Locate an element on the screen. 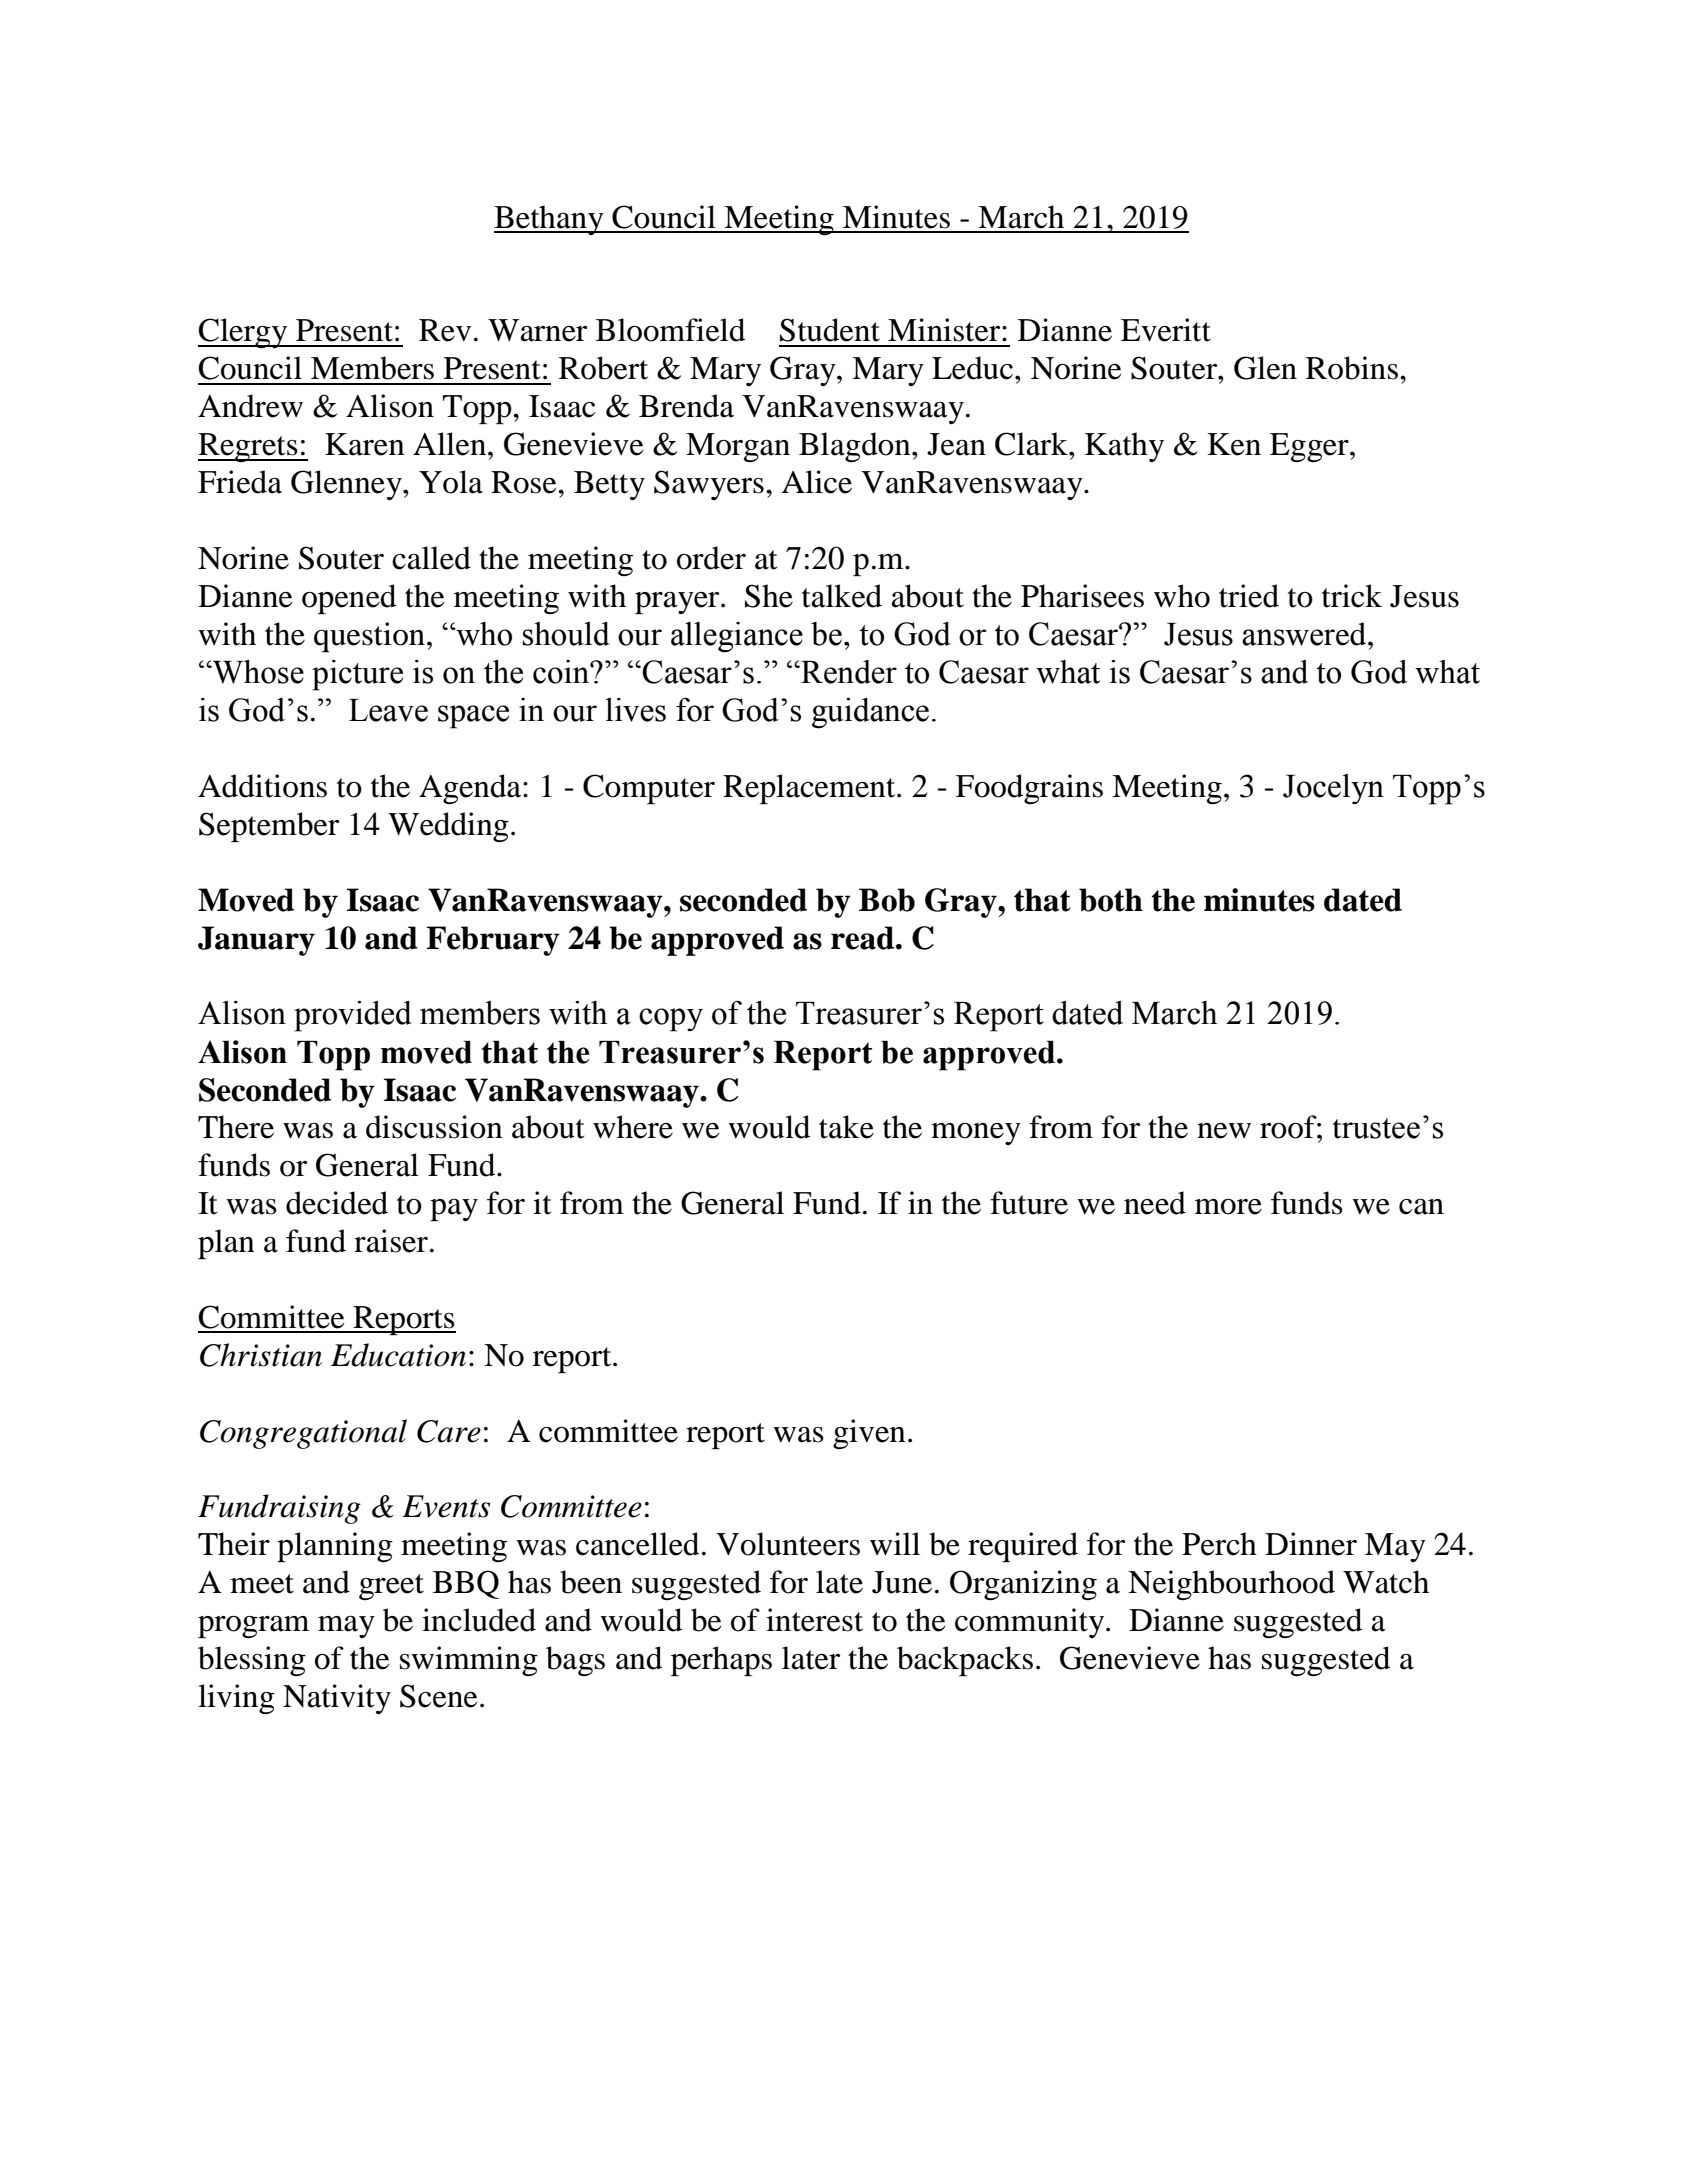  Everitt is located at coordinates (1166, 330).
